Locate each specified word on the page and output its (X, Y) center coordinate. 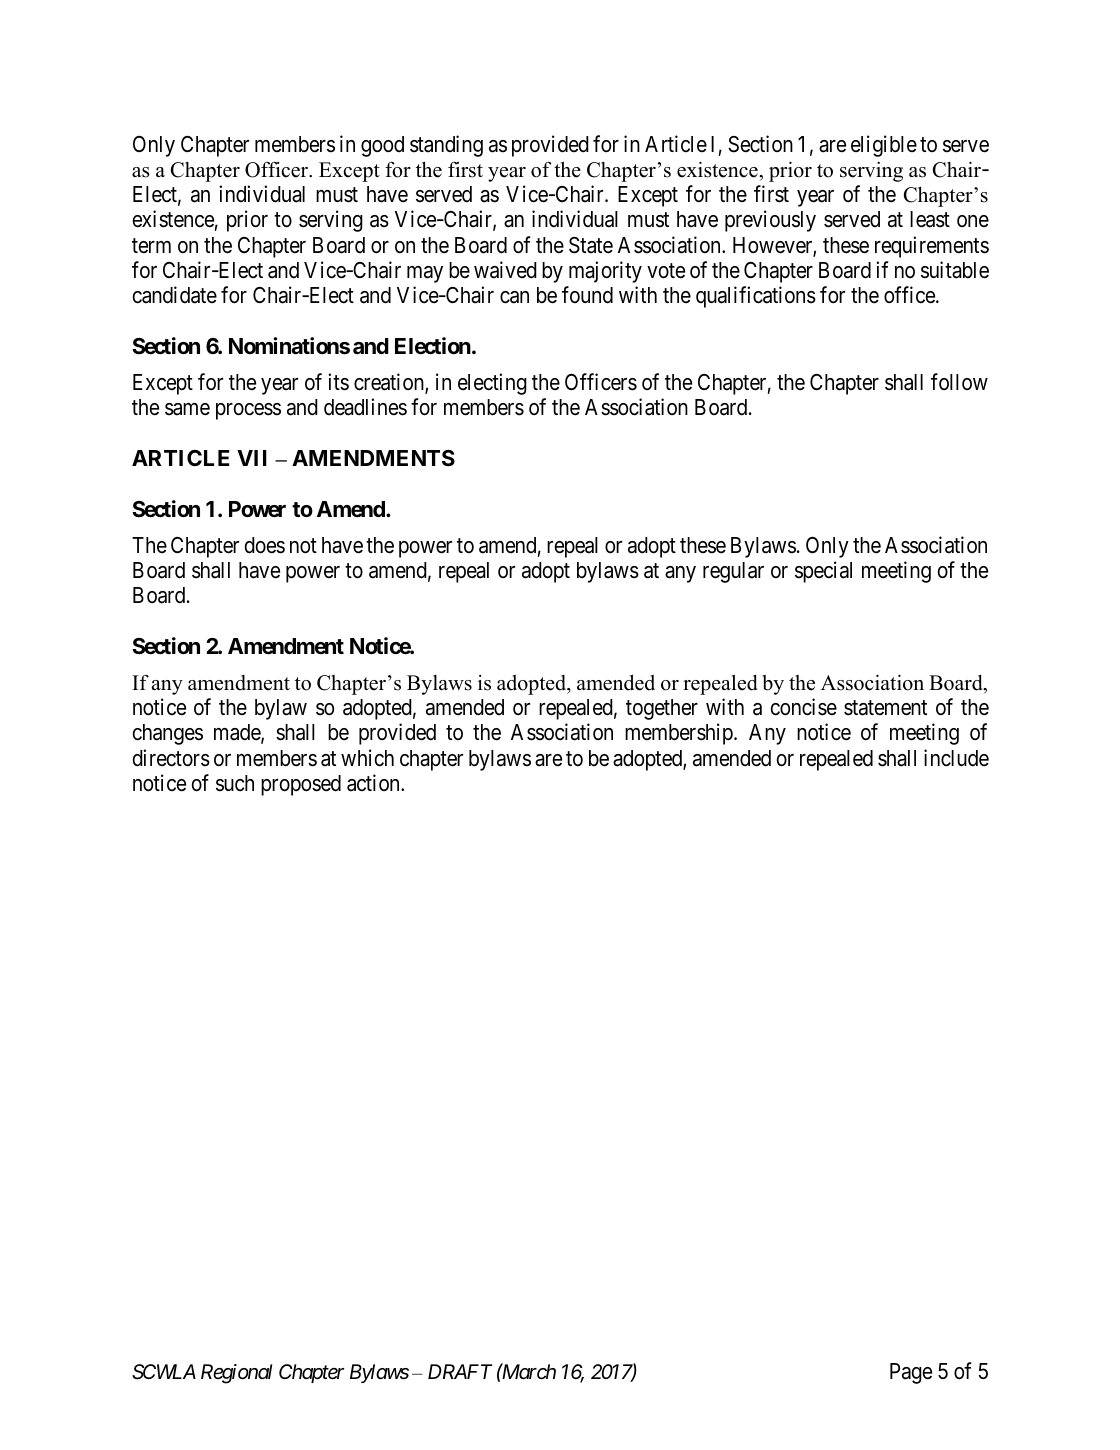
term (151, 246)
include (956, 758)
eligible (884, 146)
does (264, 545)
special (823, 572)
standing (446, 146)
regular (733, 572)
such (235, 783)
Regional (236, 1374)
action (374, 783)
